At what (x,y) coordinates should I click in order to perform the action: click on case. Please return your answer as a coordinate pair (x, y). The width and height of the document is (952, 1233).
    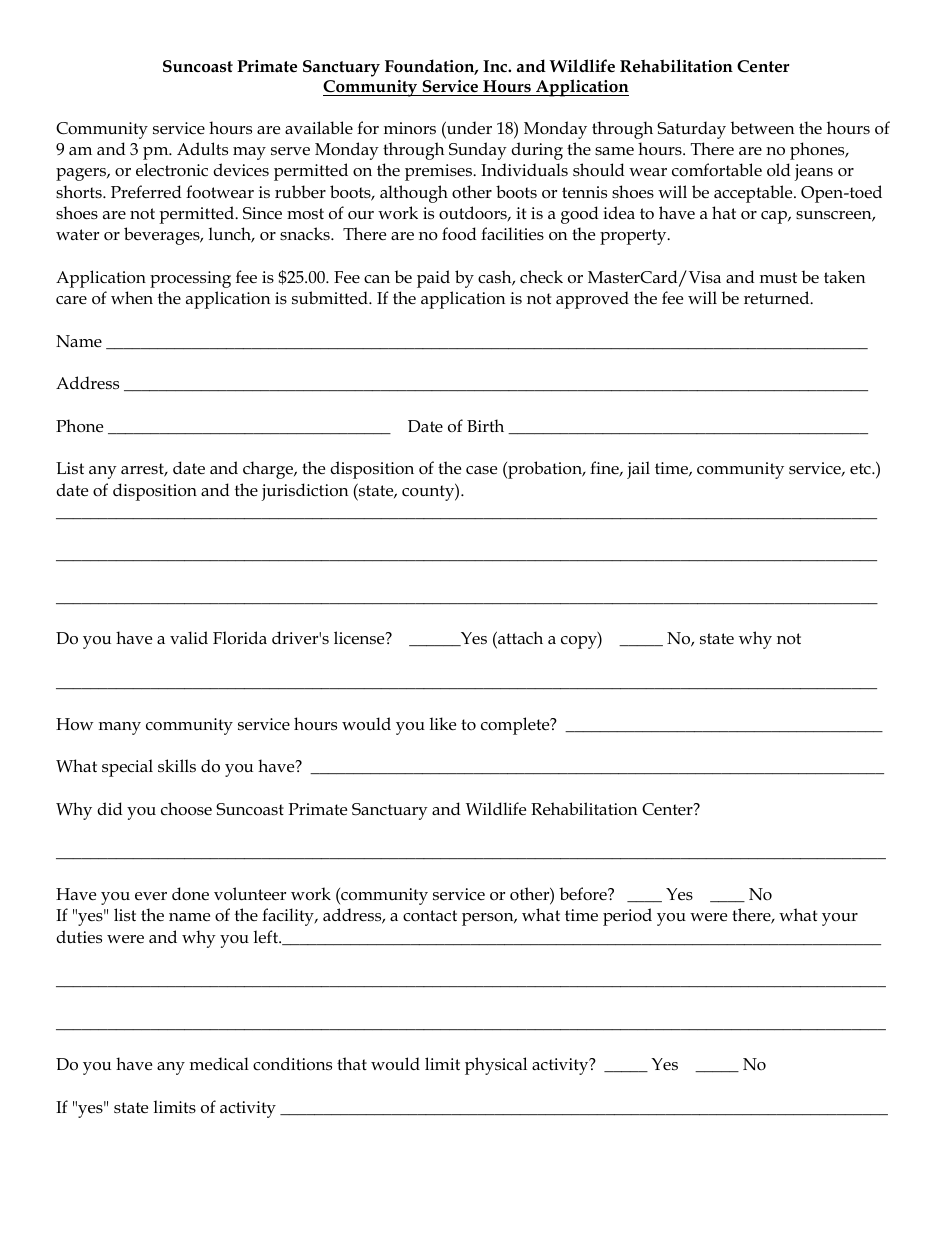
    Looking at the image, I should click on (481, 470).
